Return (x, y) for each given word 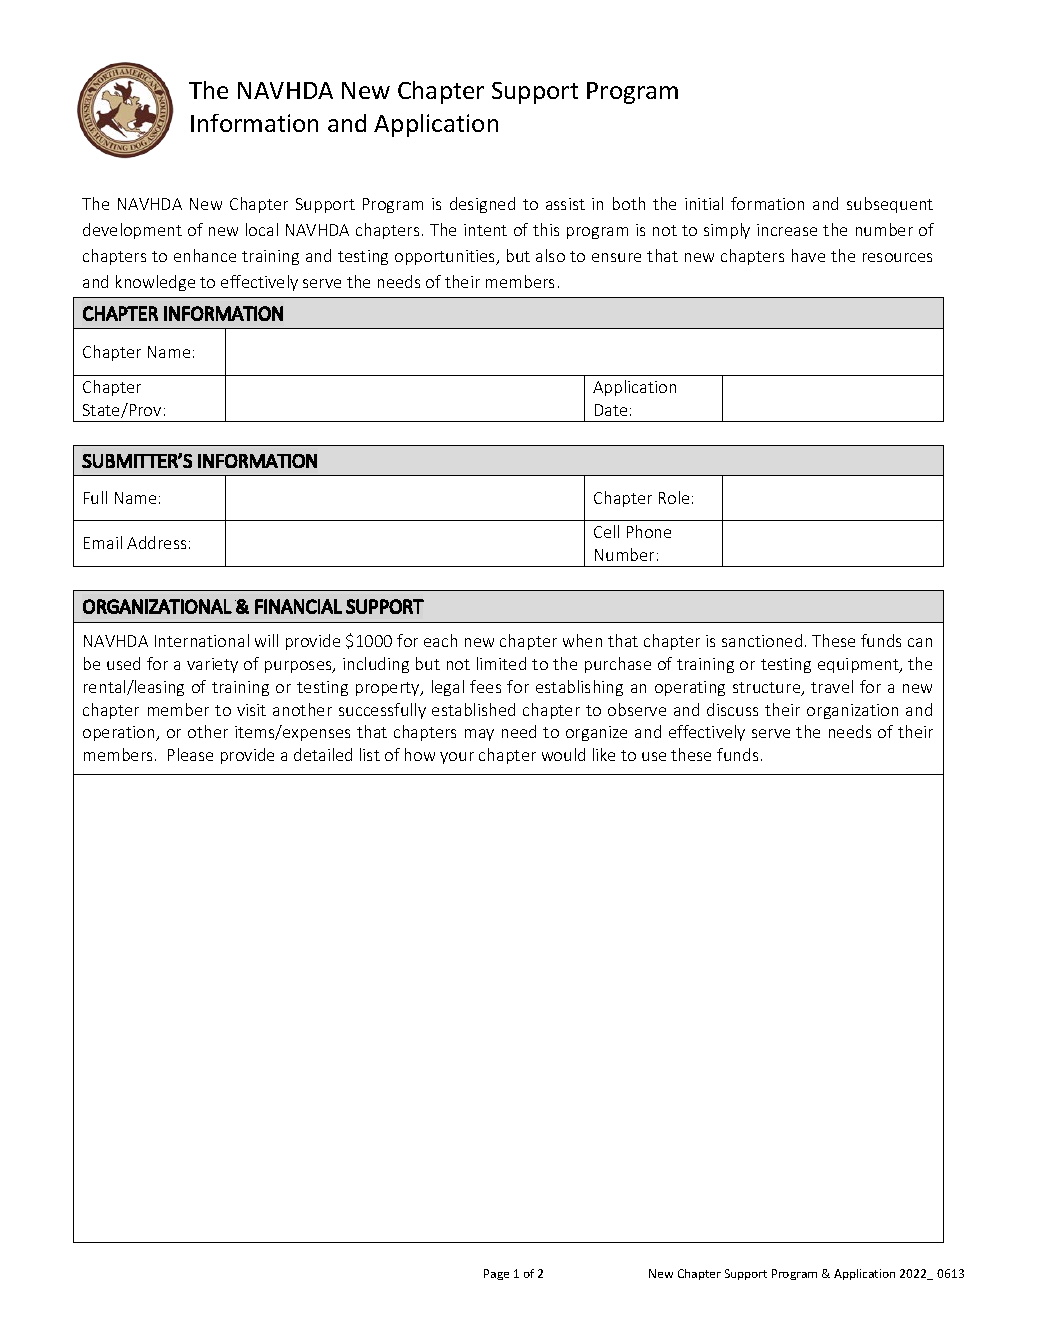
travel (832, 686)
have (808, 255)
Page (496, 1274)
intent (485, 230)
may (479, 735)
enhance (205, 255)
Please (190, 754)
